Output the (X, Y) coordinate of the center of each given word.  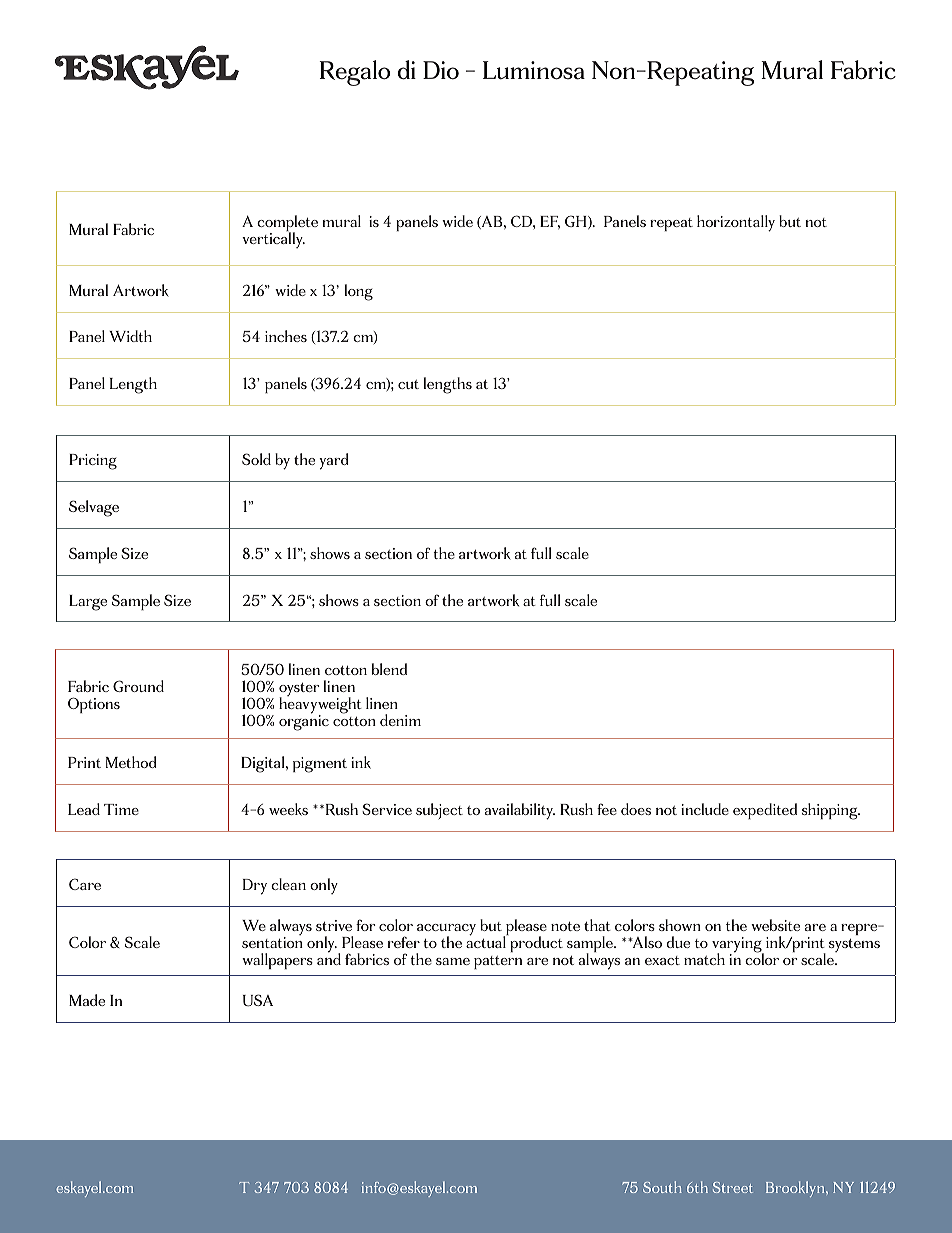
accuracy (446, 931)
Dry (255, 887)
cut (408, 384)
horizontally (736, 223)
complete (287, 224)
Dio (441, 70)
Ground (138, 686)
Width (130, 336)
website (775, 925)
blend (389, 669)
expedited (765, 811)
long (359, 292)
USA (258, 1000)
